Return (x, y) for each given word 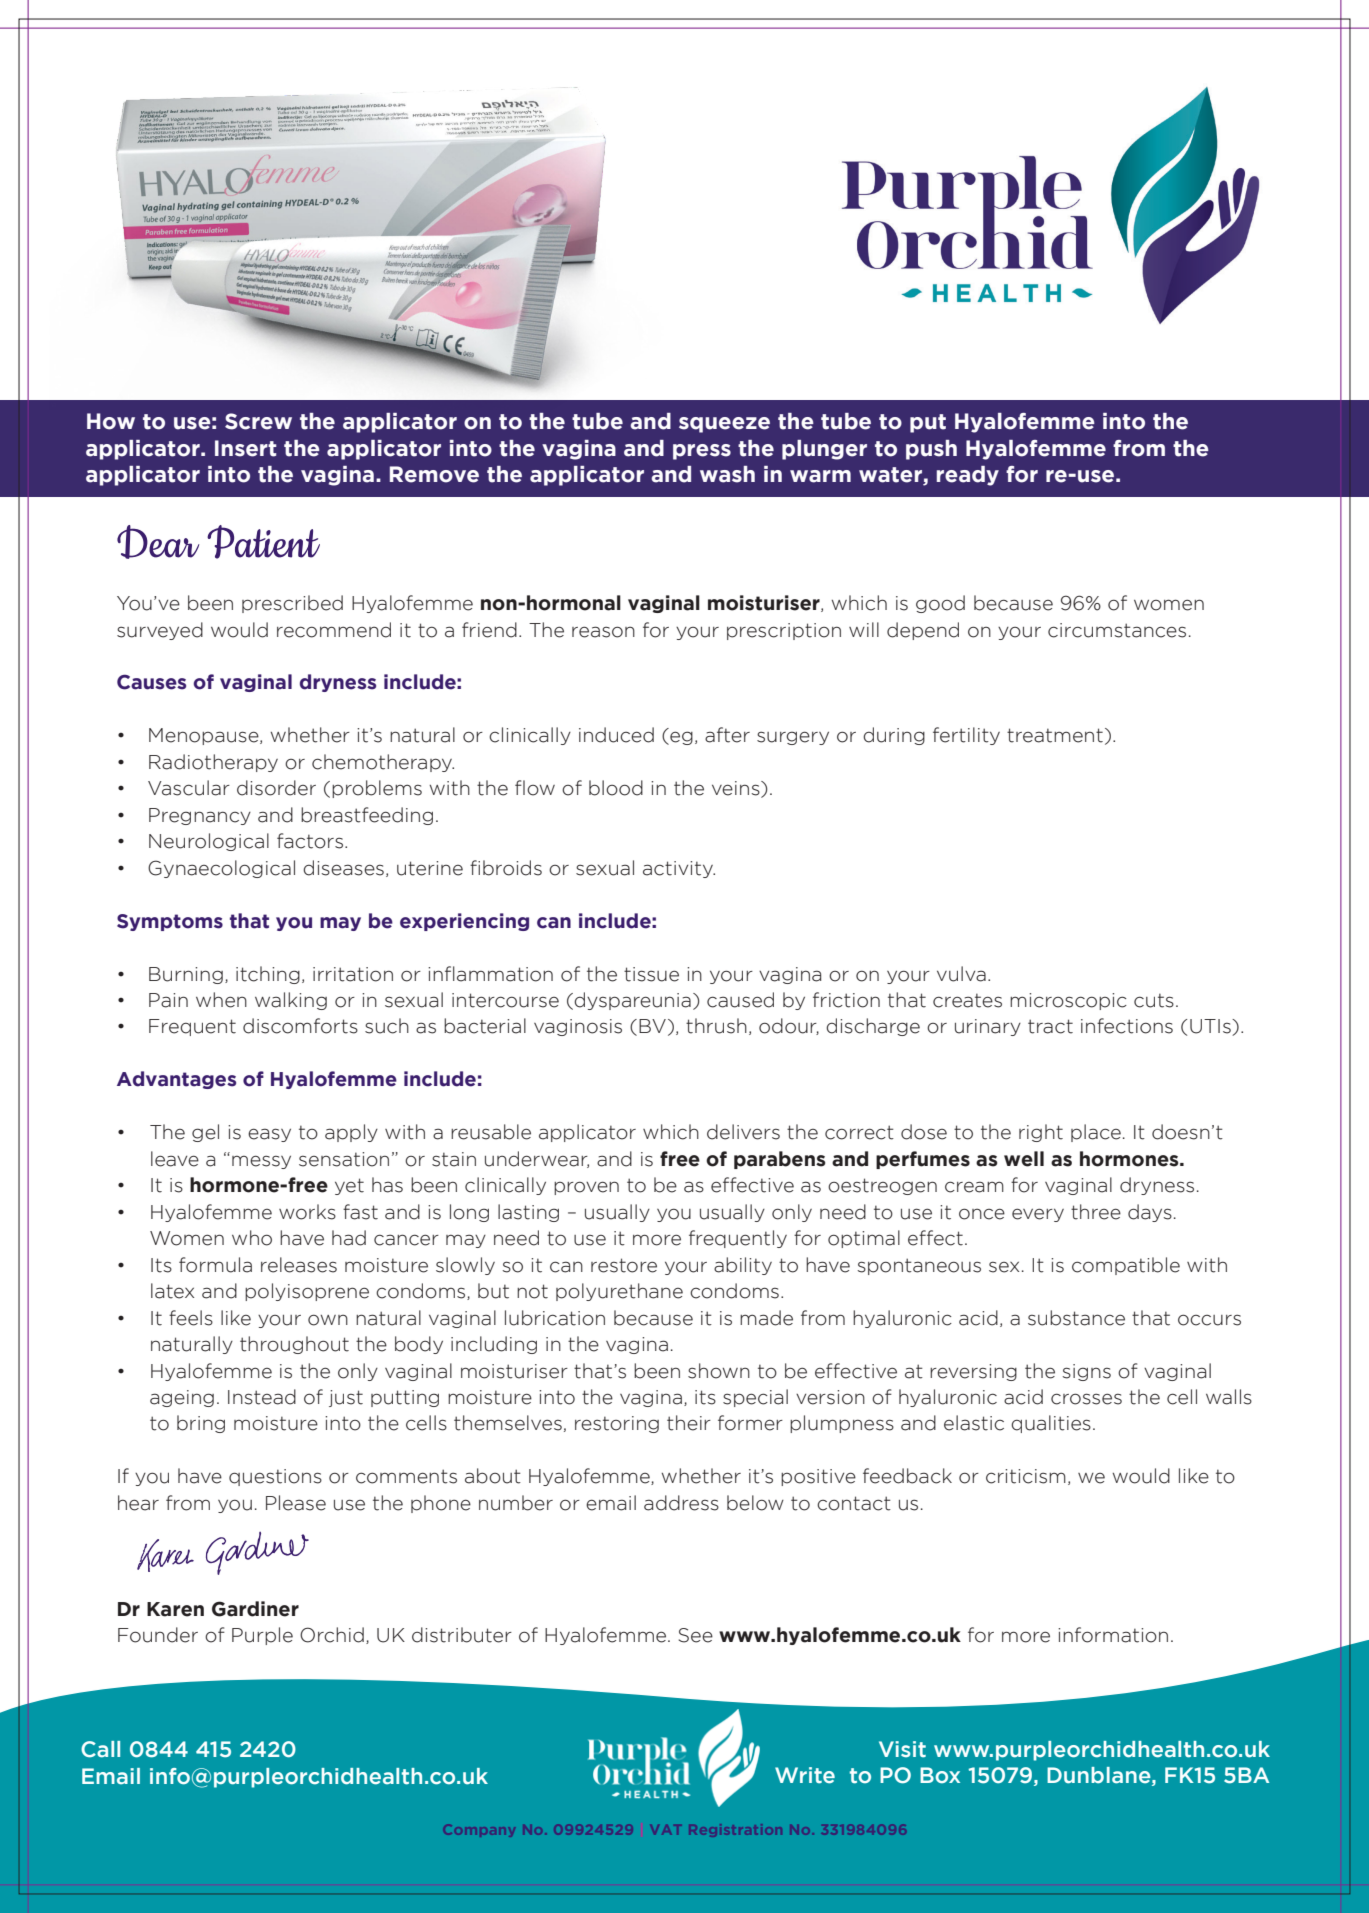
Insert (246, 448)
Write (805, 1775)
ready (968, 476)
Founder (158, 1635)
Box (940, 1775)
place (1096, 1133)
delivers (743, 1132)
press (702, 452)
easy (269, 1135)
